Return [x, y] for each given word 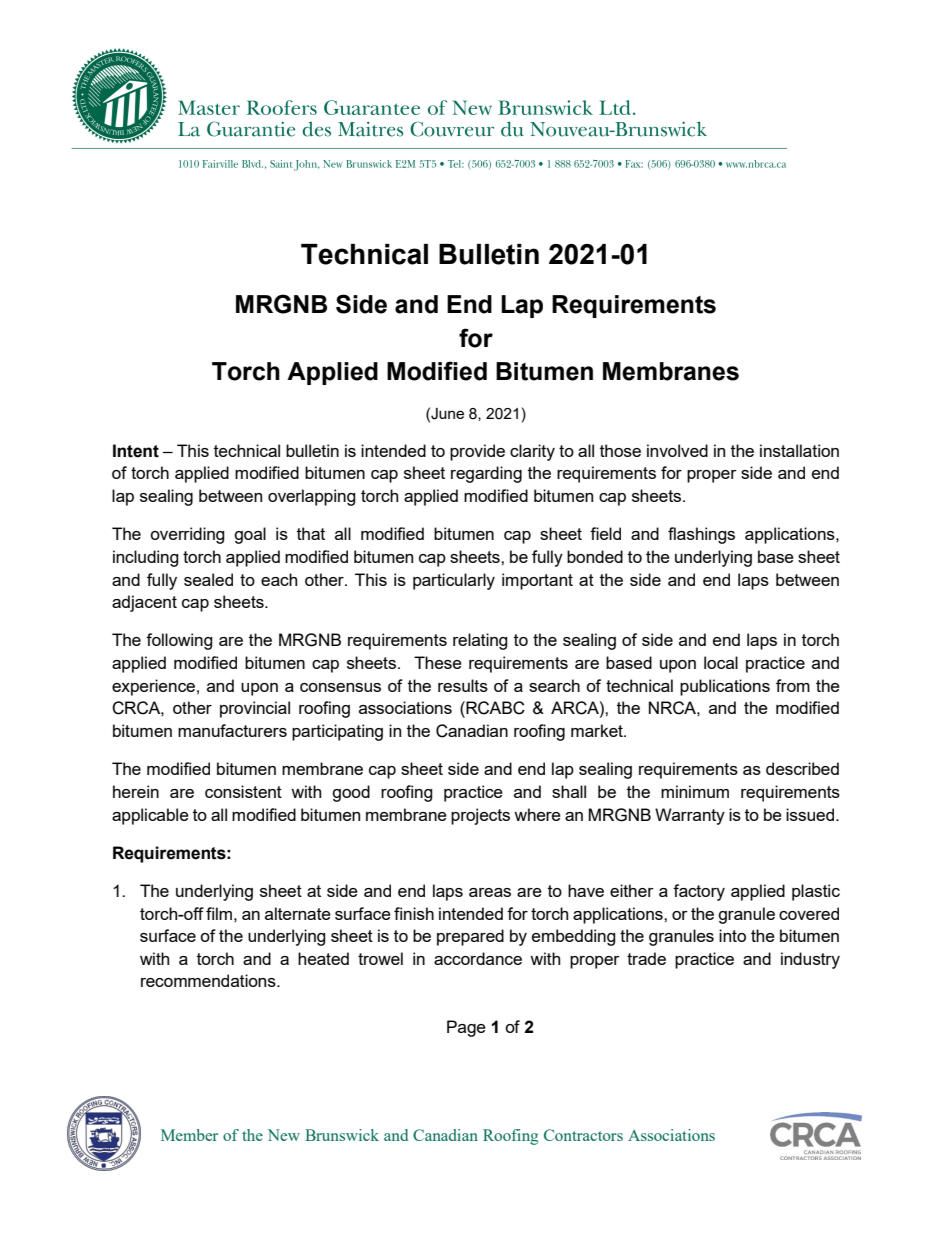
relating [480, 641]
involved [677, 450]
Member [189, 1135]
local [721, 662]
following [179, 641]
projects [480, 816]
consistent [243, 791]
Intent [136, 451]
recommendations [209, 980]
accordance [478, 958]
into [732, 935]
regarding [486, 474]
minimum [695, 791]
